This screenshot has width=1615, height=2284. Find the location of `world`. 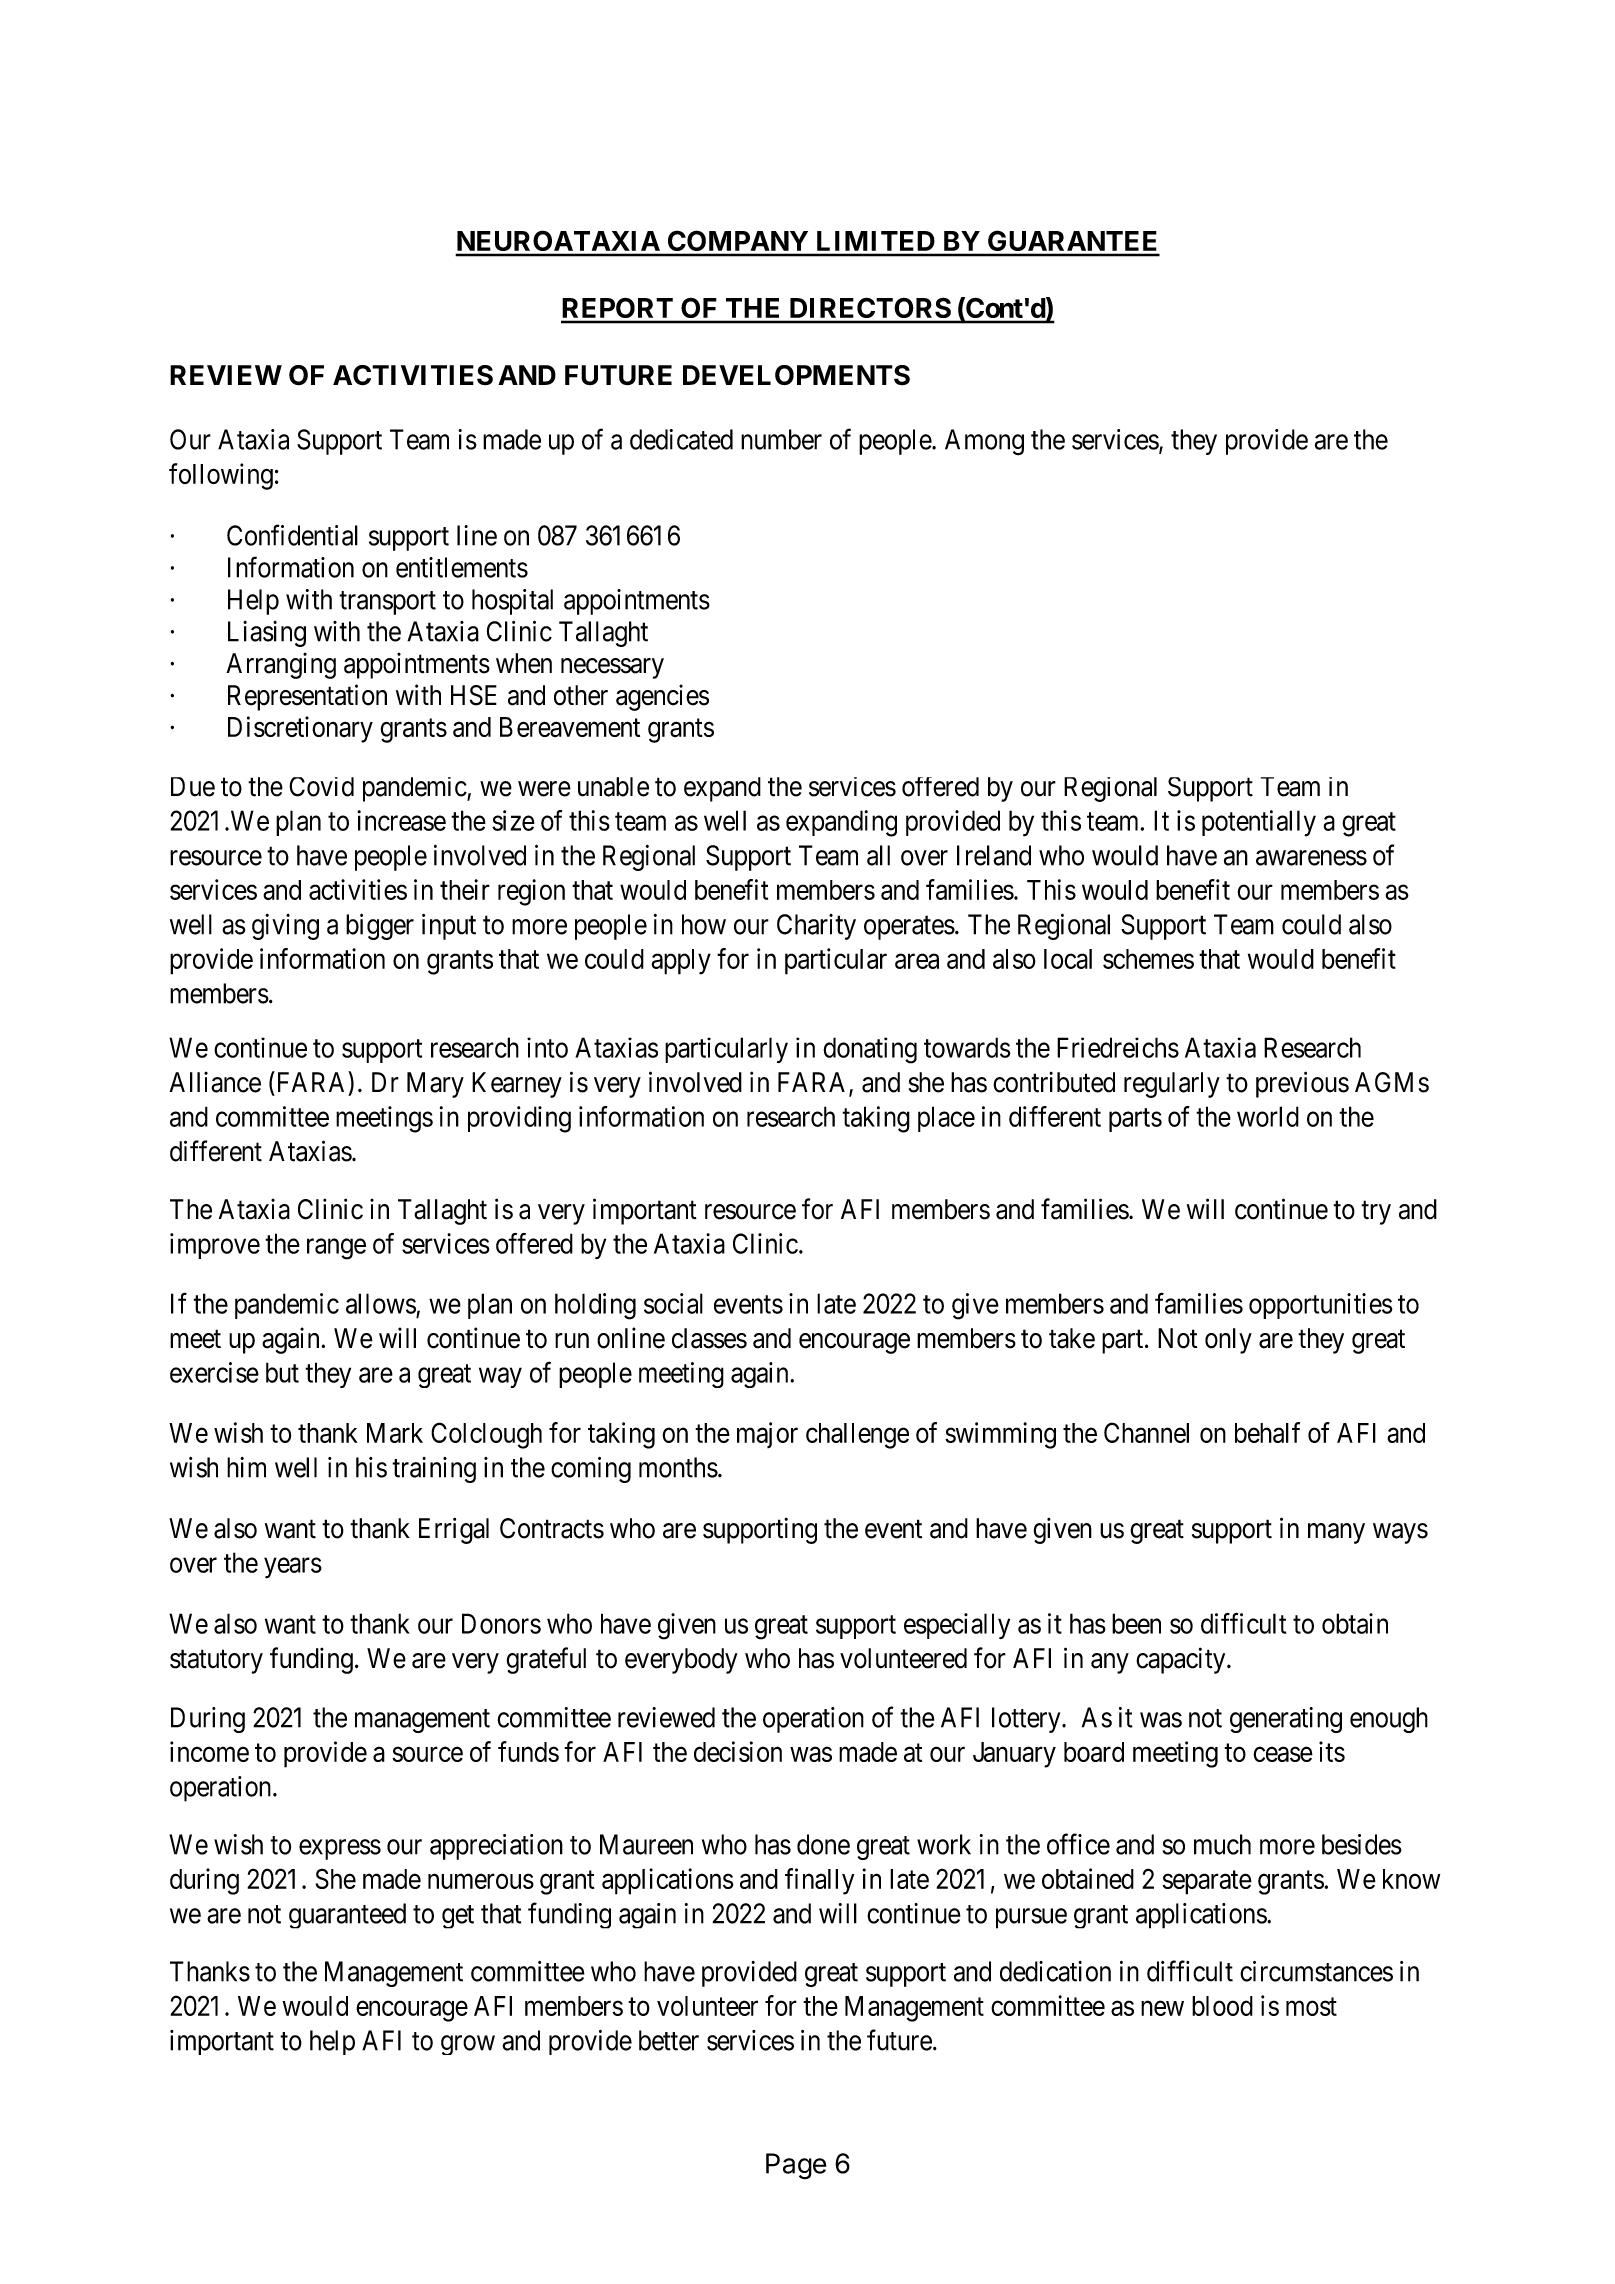

world is located at coordinates (1268, 1116).
